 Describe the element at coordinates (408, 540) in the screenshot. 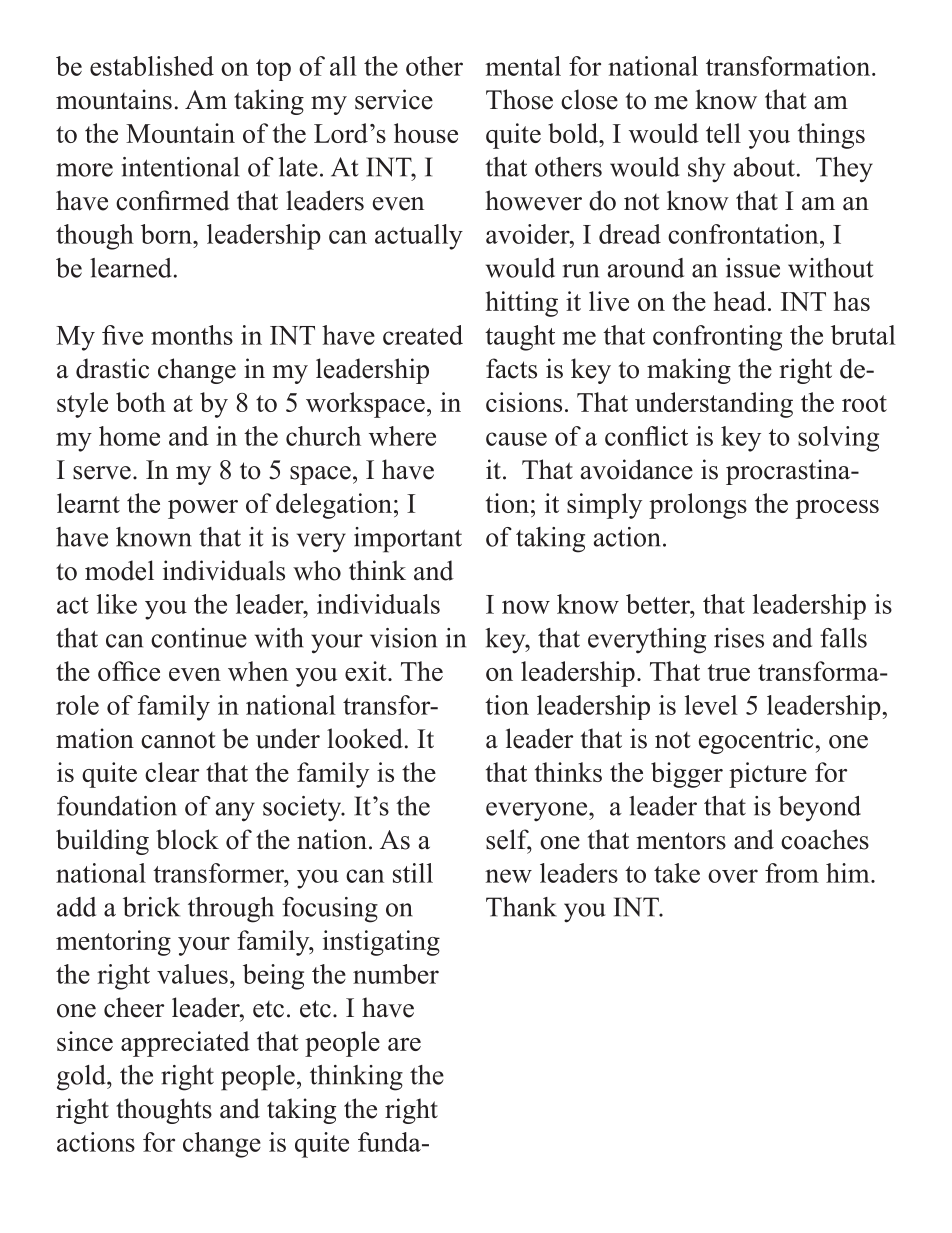

I see `important` at that location.
